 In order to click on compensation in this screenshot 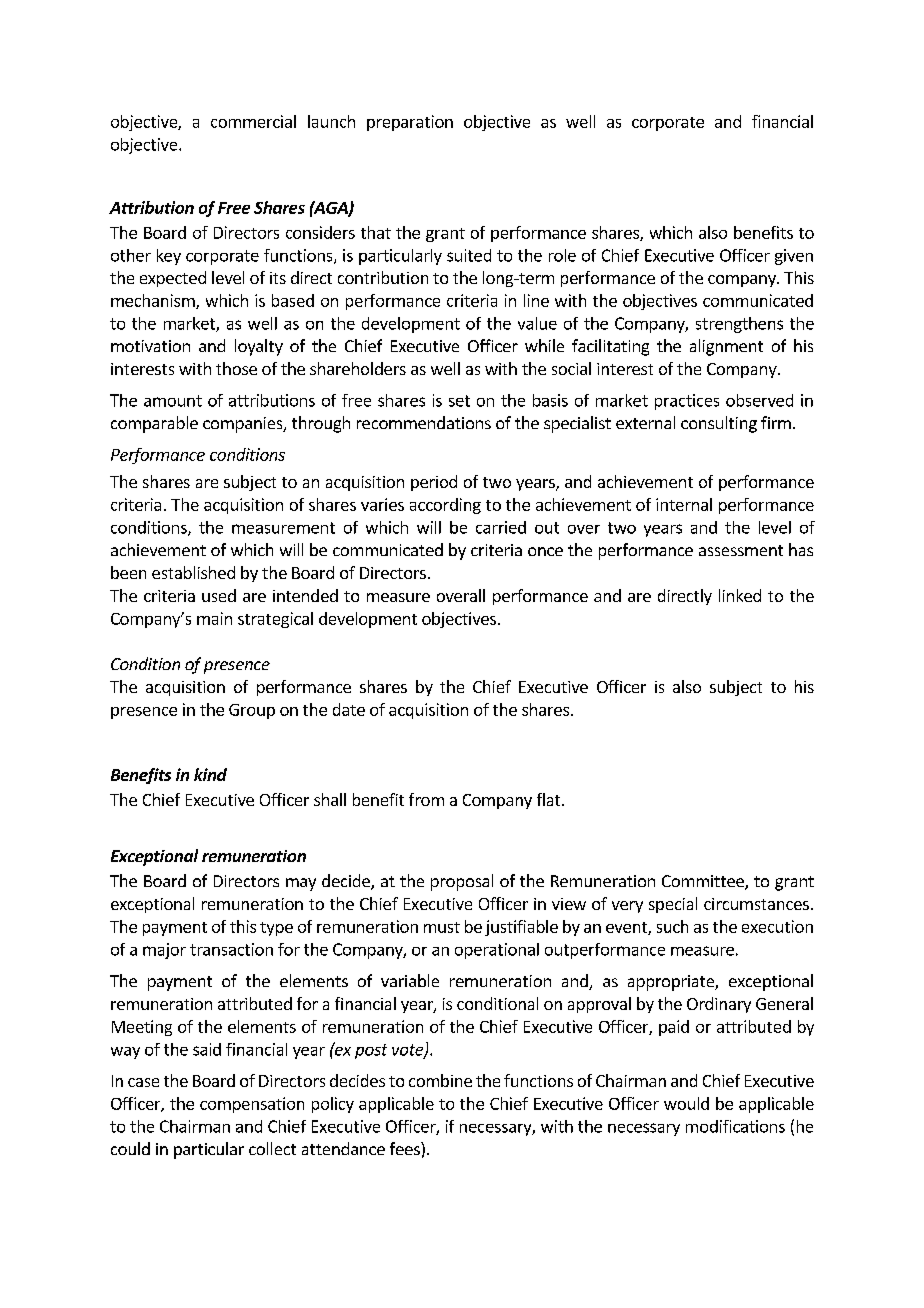, I will do `click(252, 1105)`.
